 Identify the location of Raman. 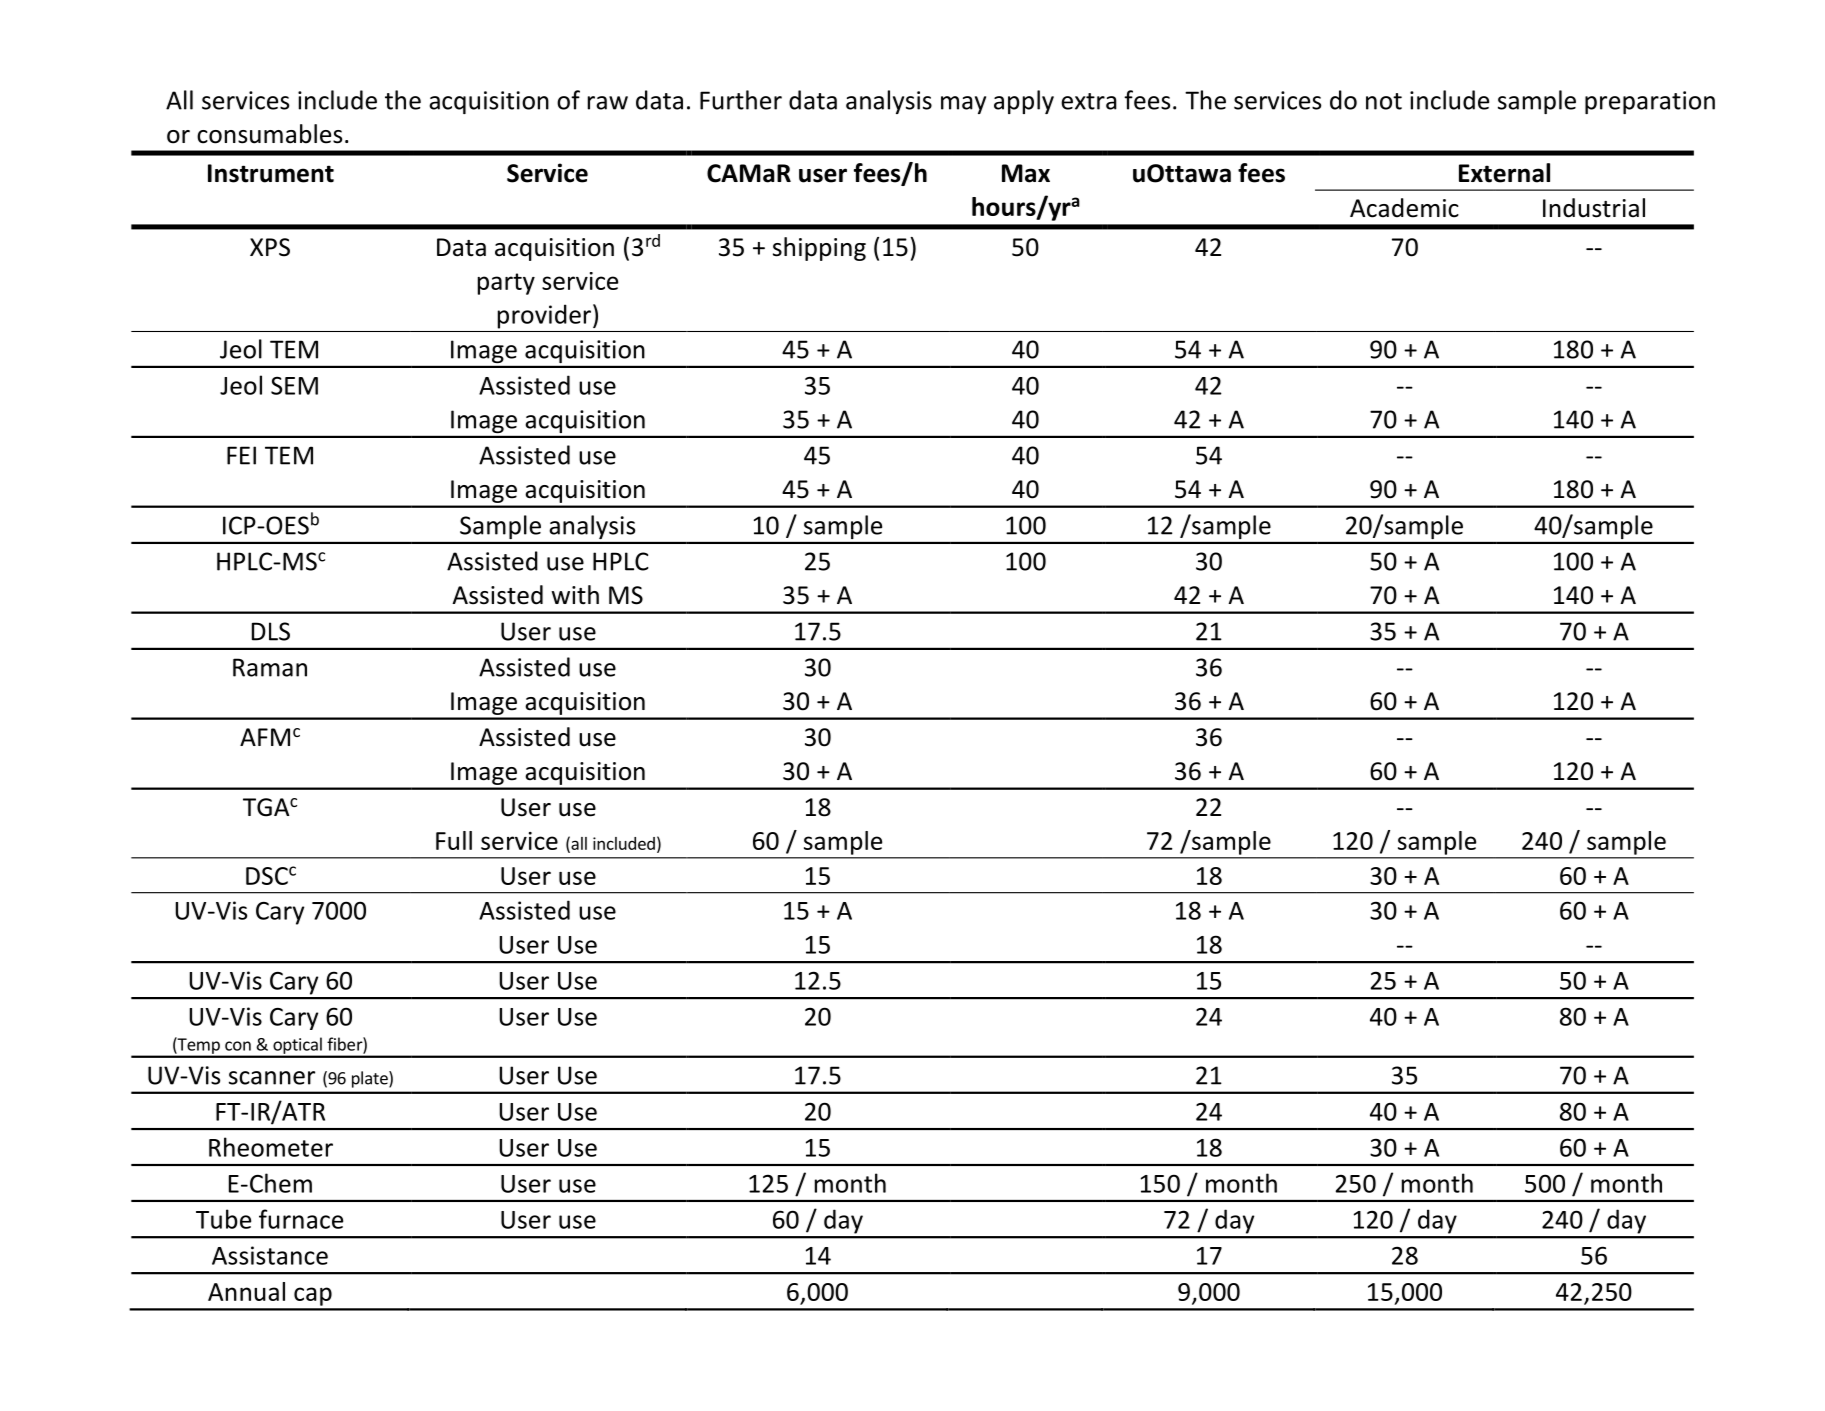
(270, 667).
